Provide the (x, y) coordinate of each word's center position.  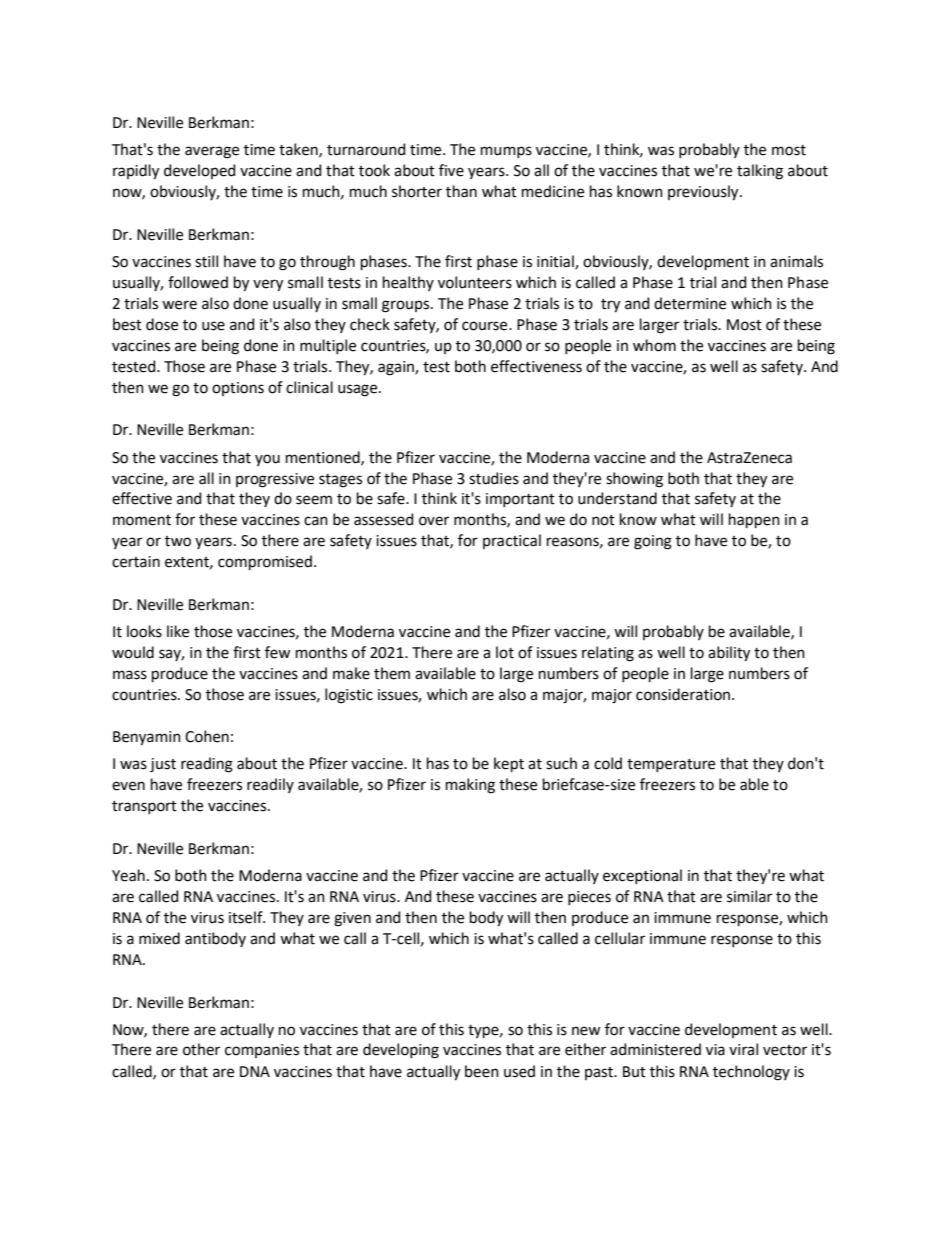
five (451, 170)
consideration (684, 694)
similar (749, 896)
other (201, 1049)
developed (199, 171)
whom (654, 345)
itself (247, 917)
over (434, 521)
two (178, 541)
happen (754, 520)
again (397, 368)
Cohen (207, 736)
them (392, 673)
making (470, 786)
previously (704, 193)
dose (162, 324)
